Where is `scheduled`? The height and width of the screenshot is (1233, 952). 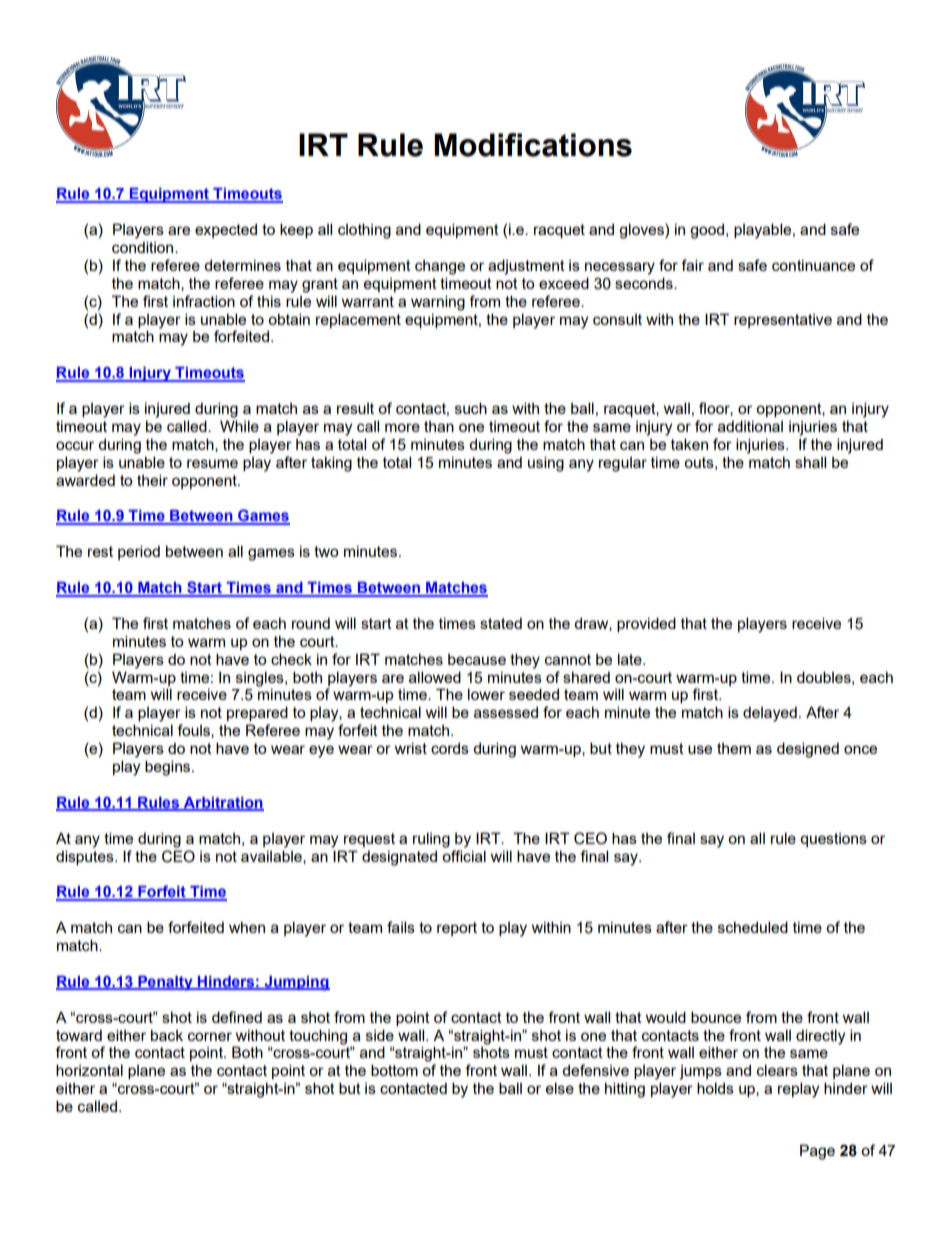 scheduled is located at coordinates (753, 927).
